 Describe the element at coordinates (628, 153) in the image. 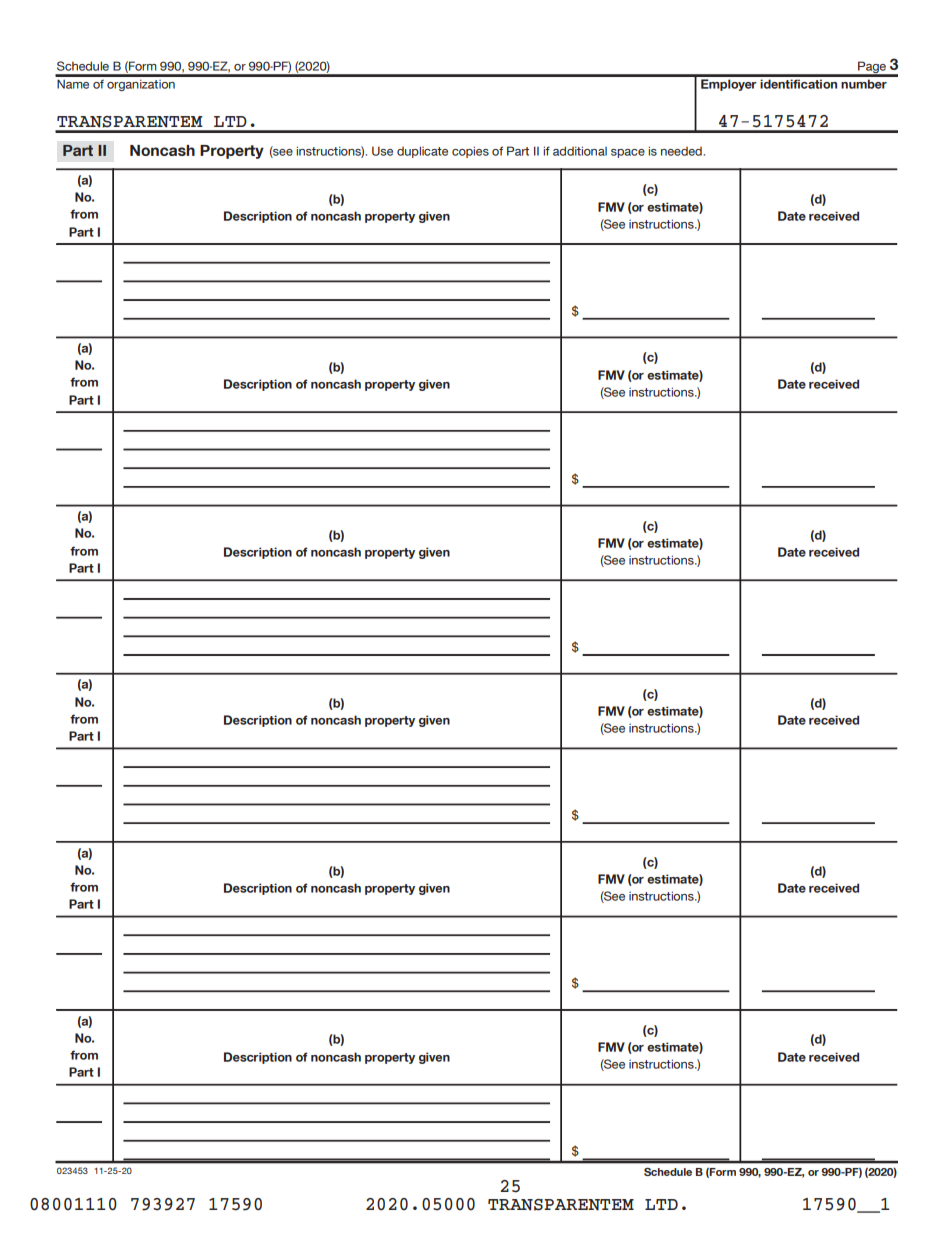

I see `space` at that location.
